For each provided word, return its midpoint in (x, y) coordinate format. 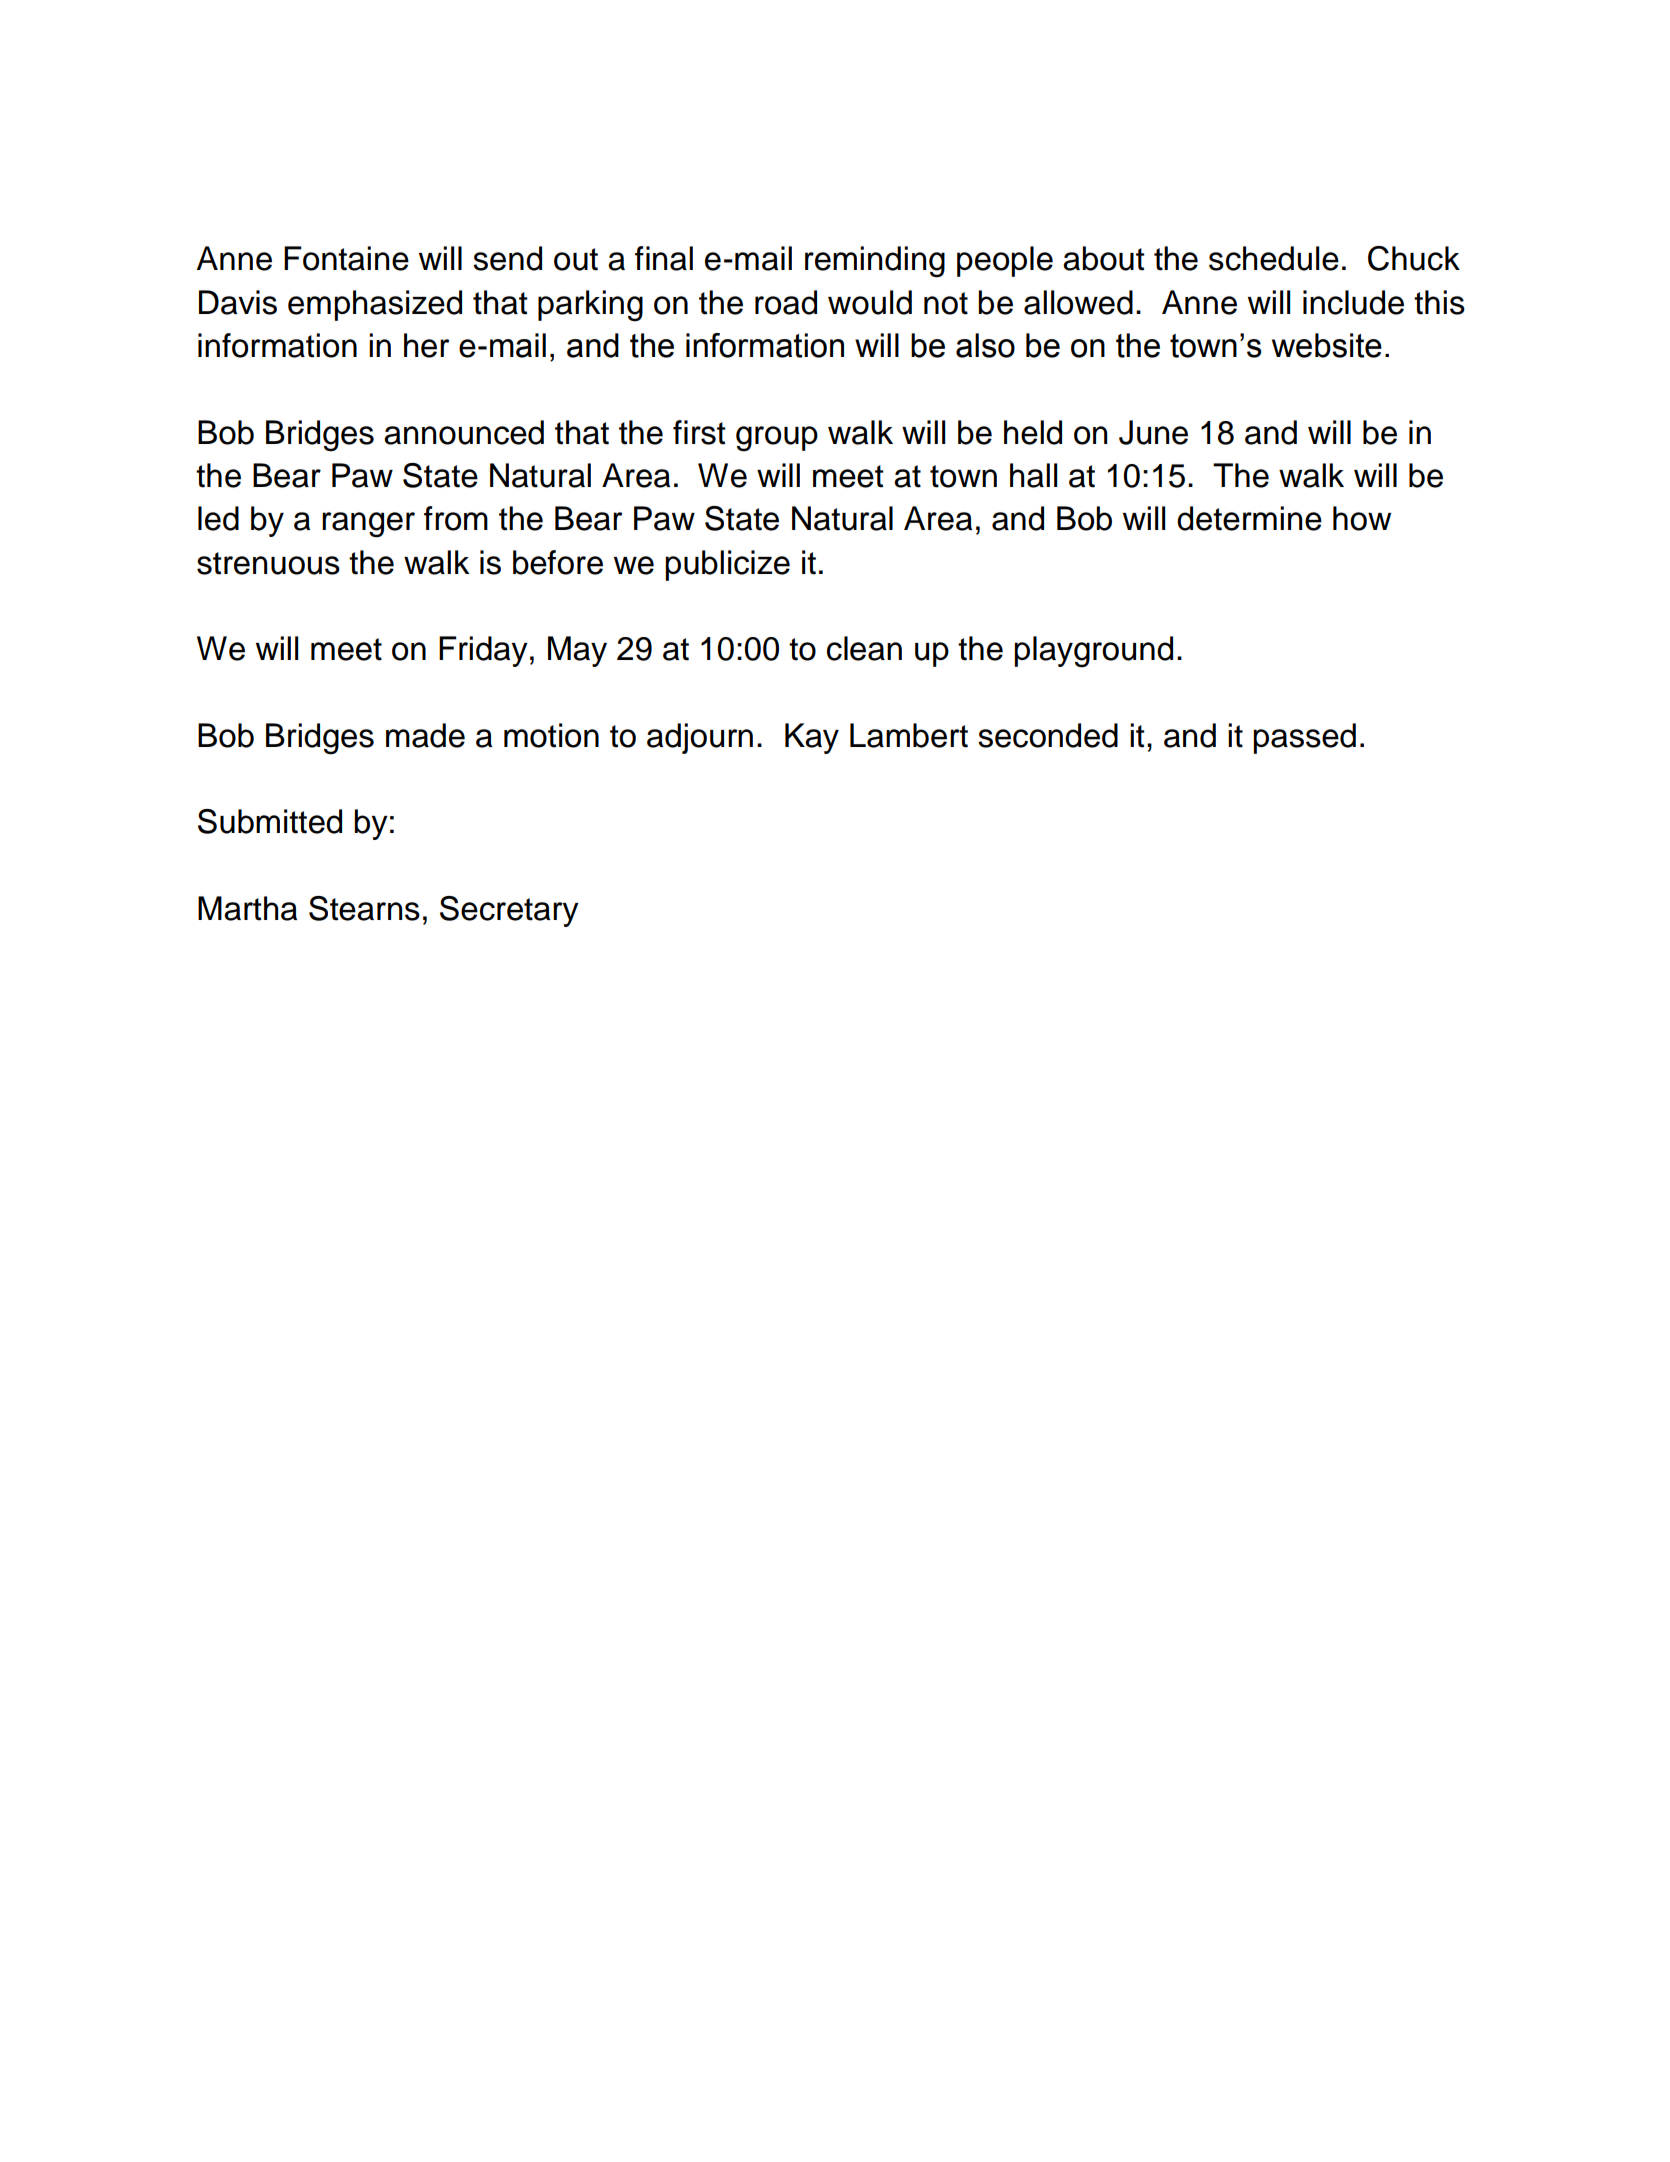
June (1153, 432)
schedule (1274, 258)
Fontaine (346, 258)
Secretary (509, 911)
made (425, 735)
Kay (812, 738)
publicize (727, 565)
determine (1249, 518)
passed (1304, 738)
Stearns (364, 908)
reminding (875, 262)
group (777, 439)
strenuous (268, 563)
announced (464, 432)
